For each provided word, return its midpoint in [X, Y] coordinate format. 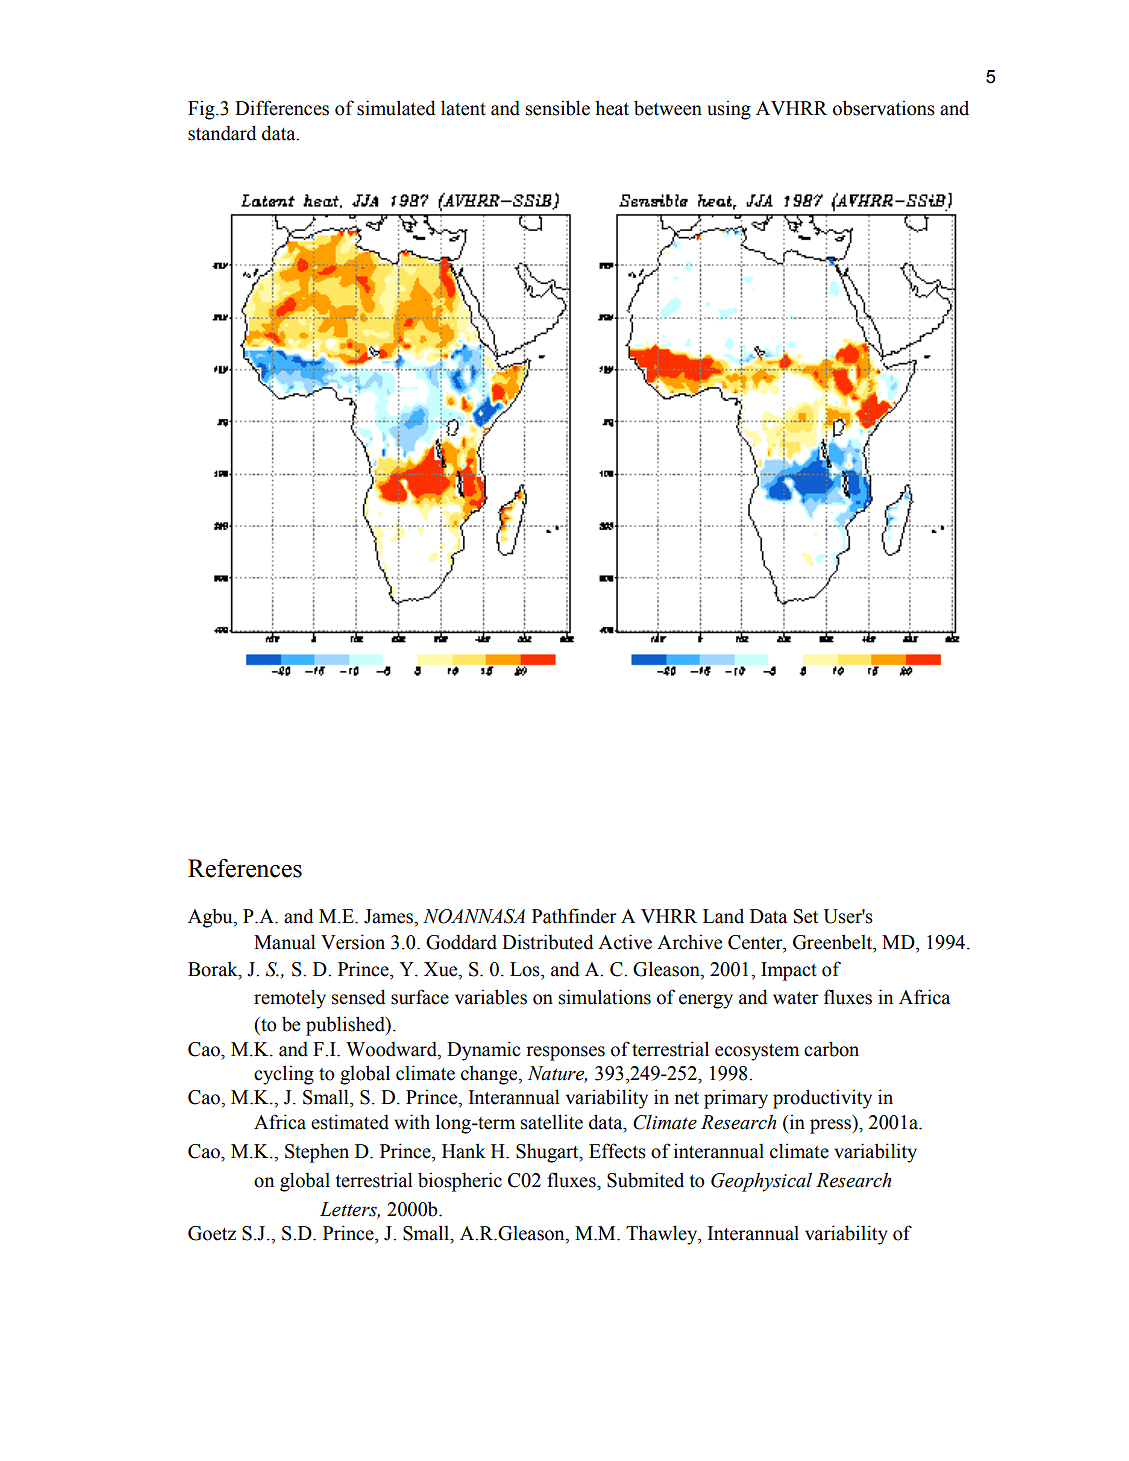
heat [612, 108]
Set [806, 916]
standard [222, 133]
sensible [558, 108]
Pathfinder [574, 916]
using [729, 110]
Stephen [317, 1153]
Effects [617, 1151]
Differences [282, 108]
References [245, 868]
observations [884, 108]
